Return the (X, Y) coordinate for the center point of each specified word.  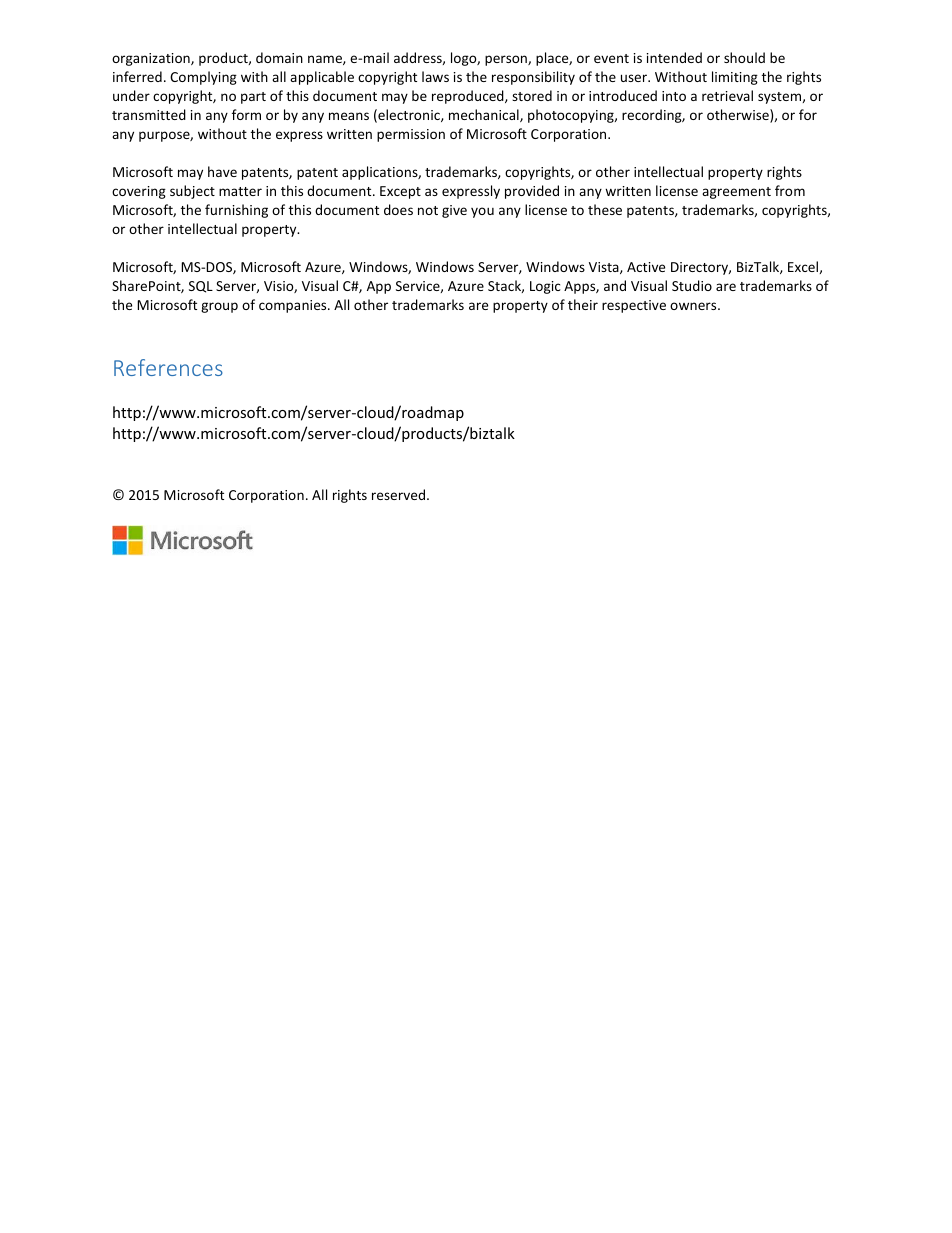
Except (400, 192)
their (583, 304)
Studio (692, 285)
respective (634, 306)
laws (435, 76)
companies (294, 306)
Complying (203, 78)
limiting (735, 78)
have (222, 171)
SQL (201, 287)
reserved (398, 494)
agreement (736, 193)
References (168, 367)
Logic (545, 287)
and (615, 285)
